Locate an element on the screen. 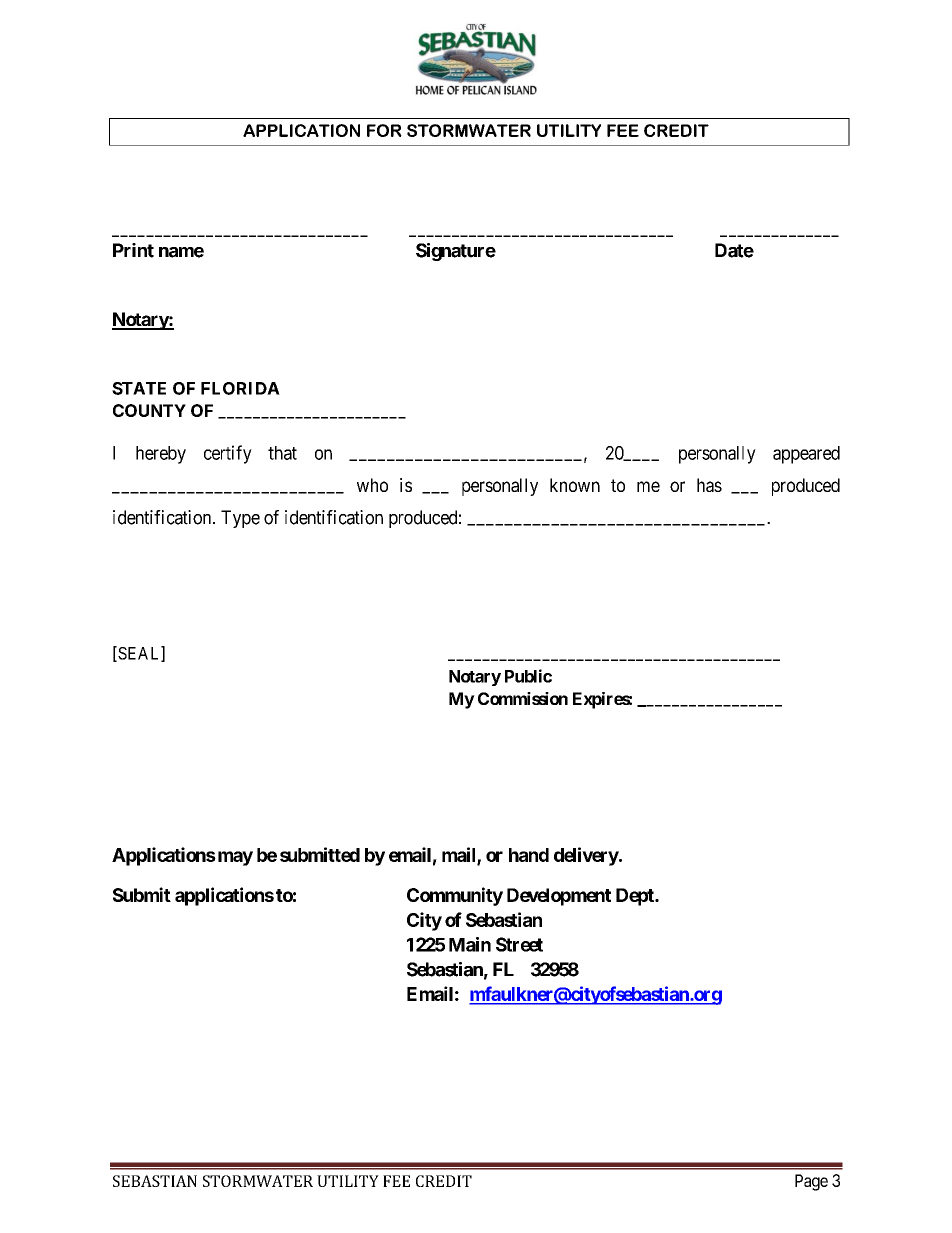 The image size is (952, 1233). may is located at coordinates (234, 858).
